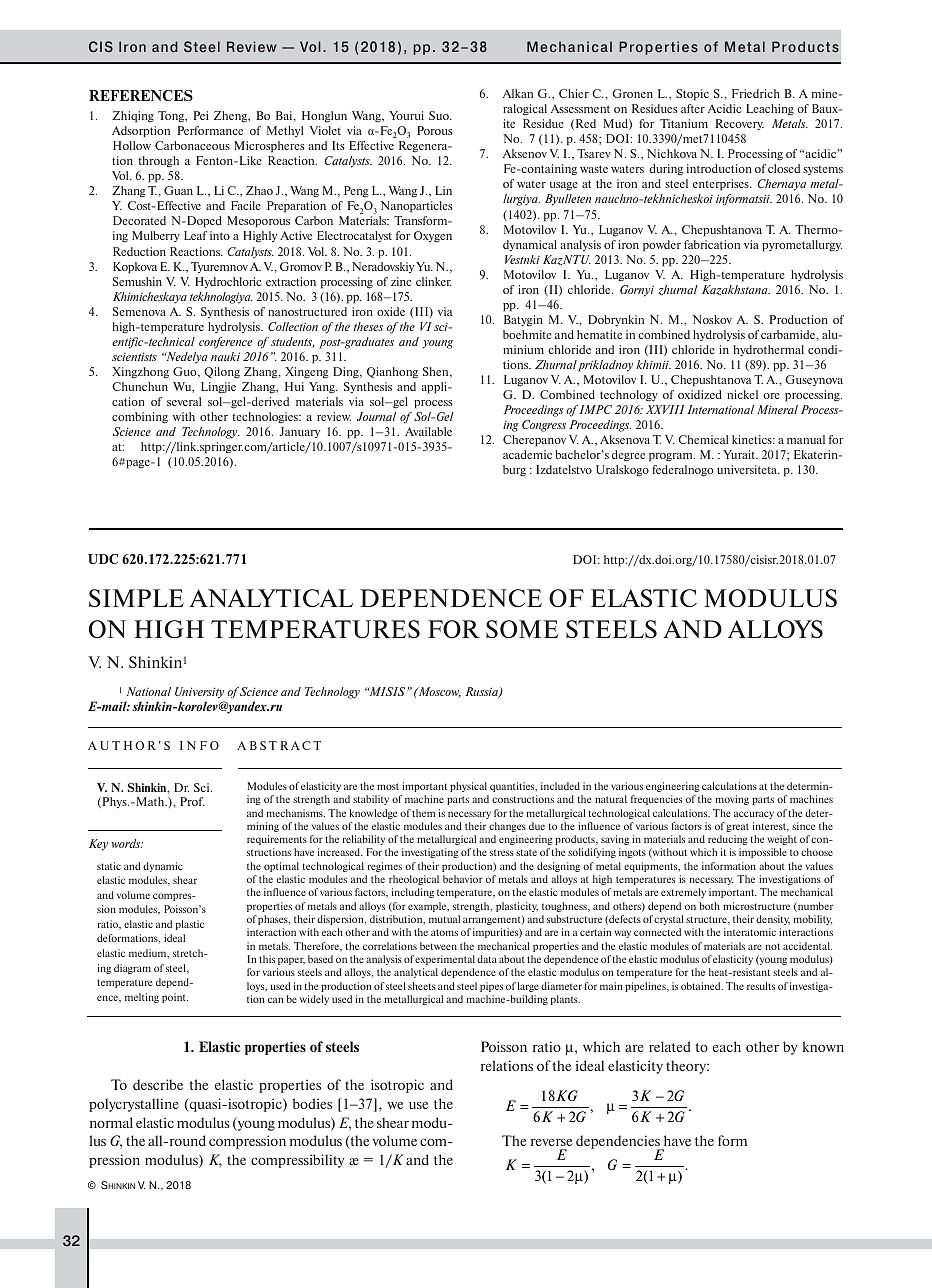 The width and height of the document is (932, 1288). What do you see at coordinates (670, 1046) in the document?
I see `related` at bounding box center [670, 1046].
